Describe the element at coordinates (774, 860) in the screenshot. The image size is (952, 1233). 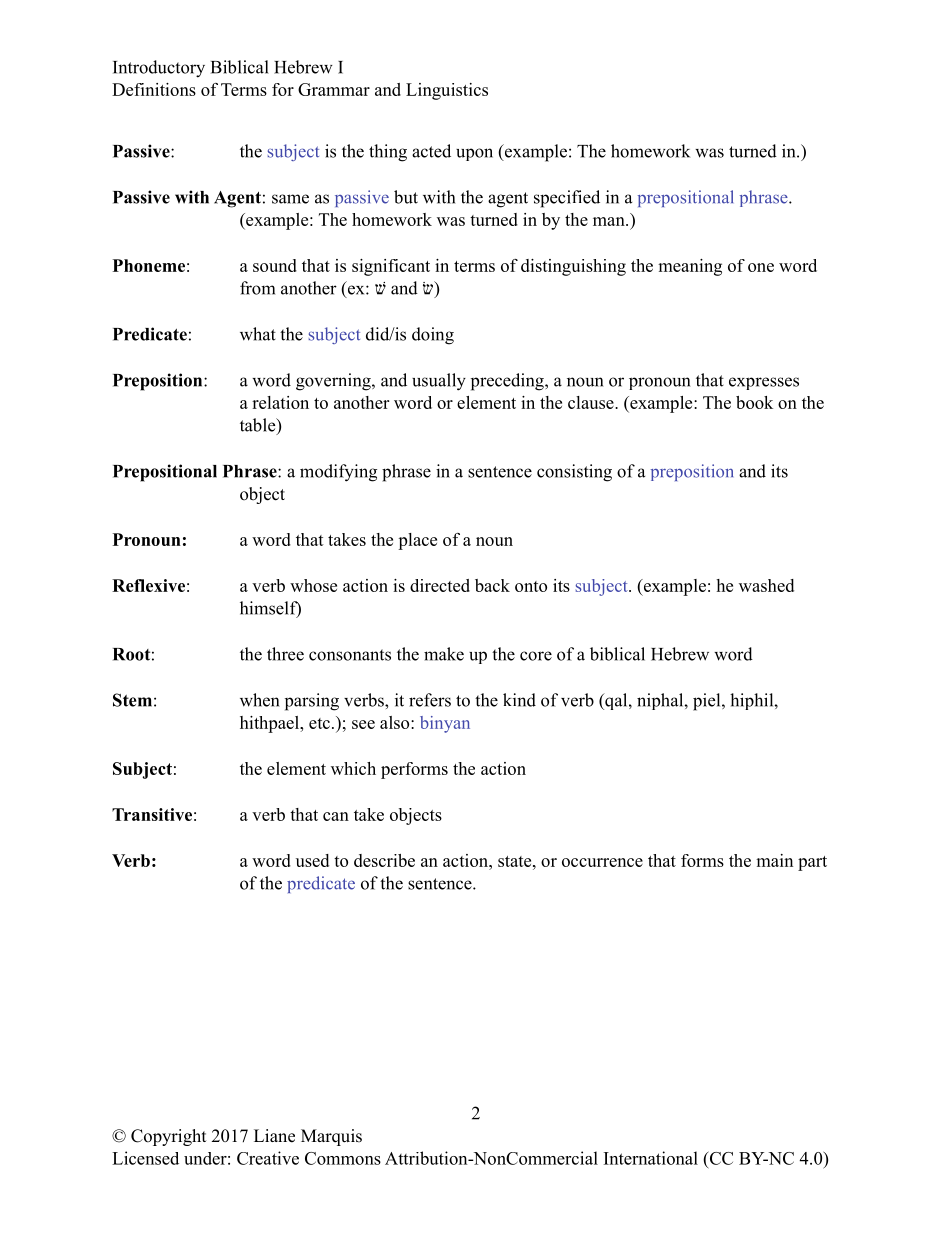
I see `main` at that location.
